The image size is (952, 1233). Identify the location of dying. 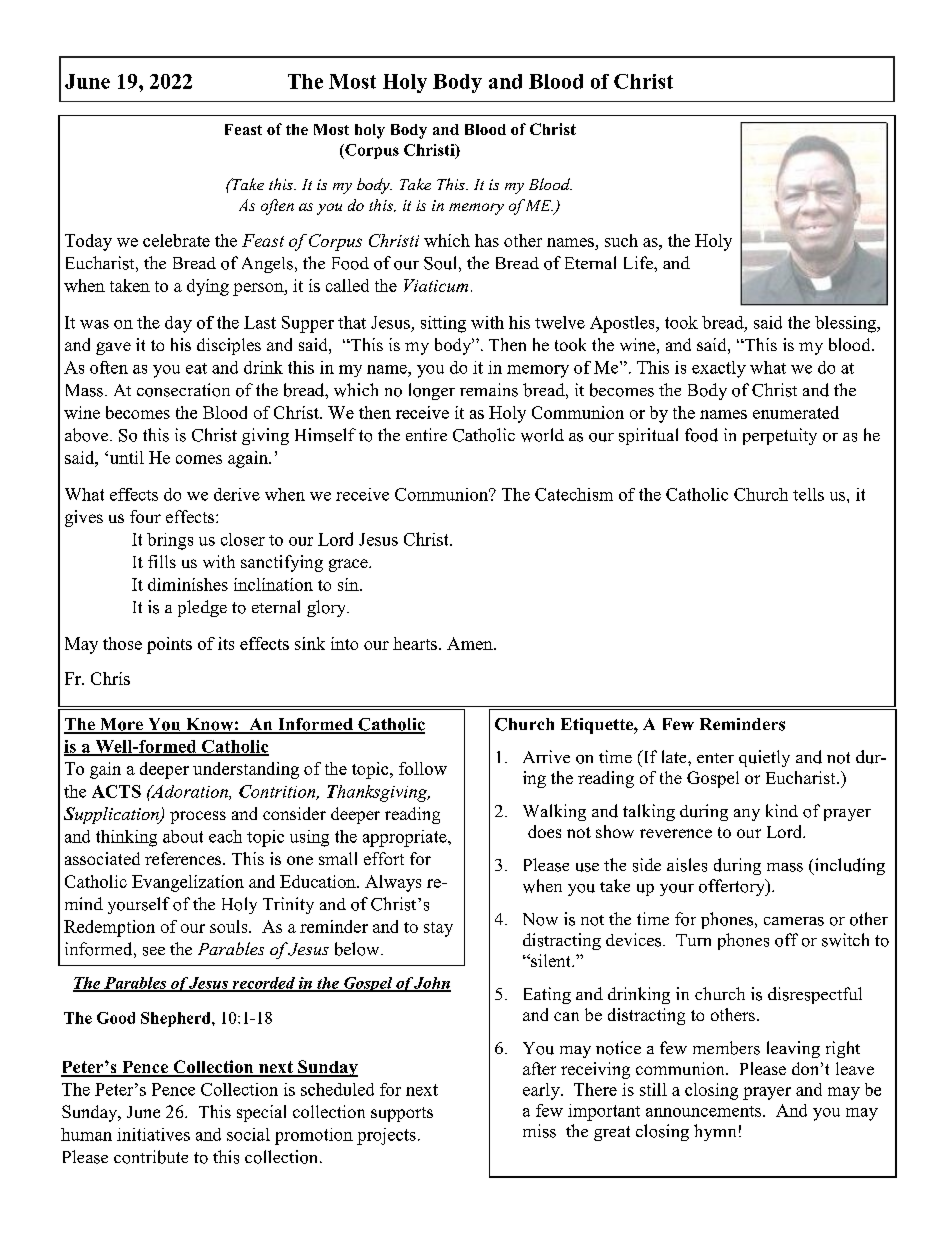
(208, 287).
